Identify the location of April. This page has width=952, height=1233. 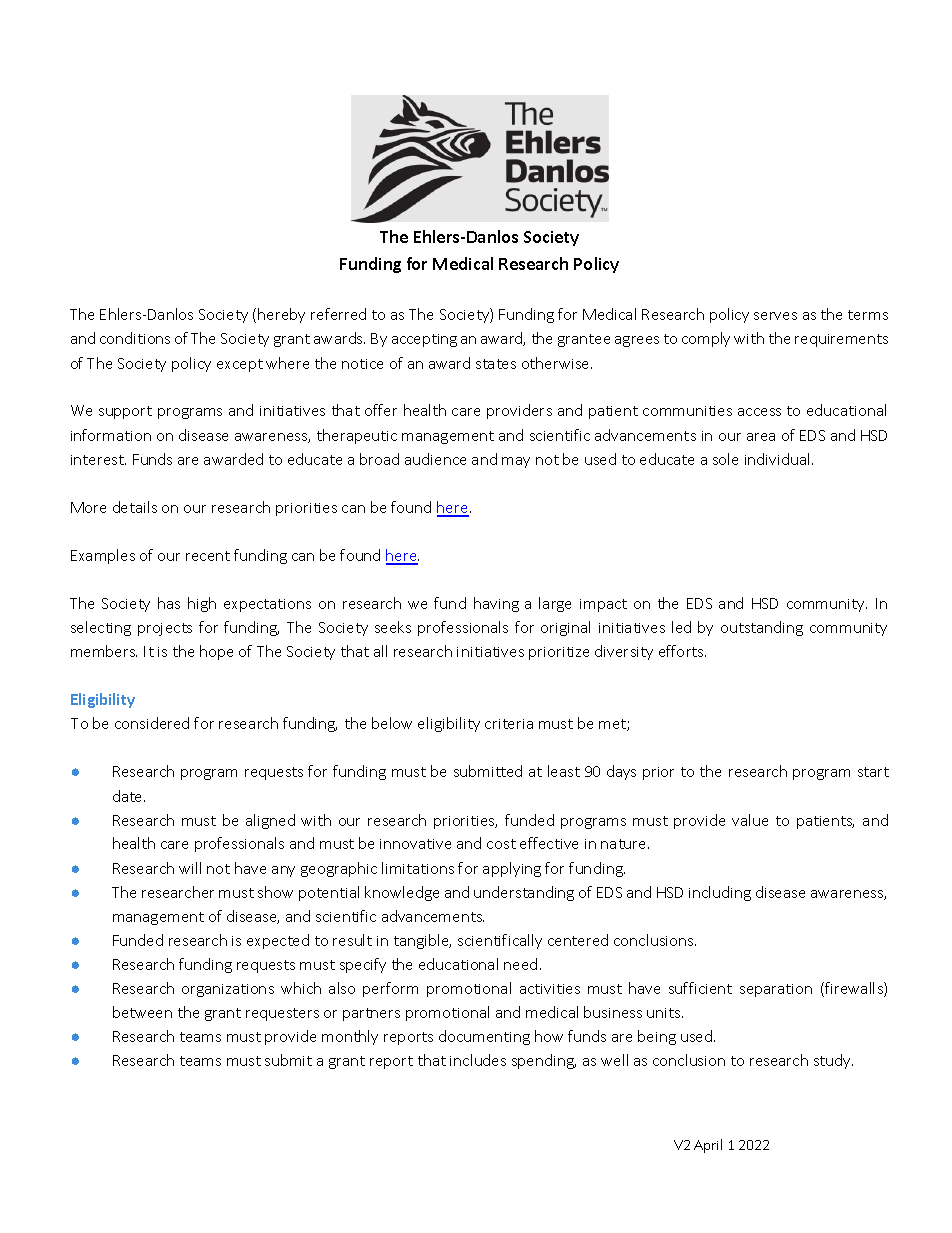
(708, 1146).
